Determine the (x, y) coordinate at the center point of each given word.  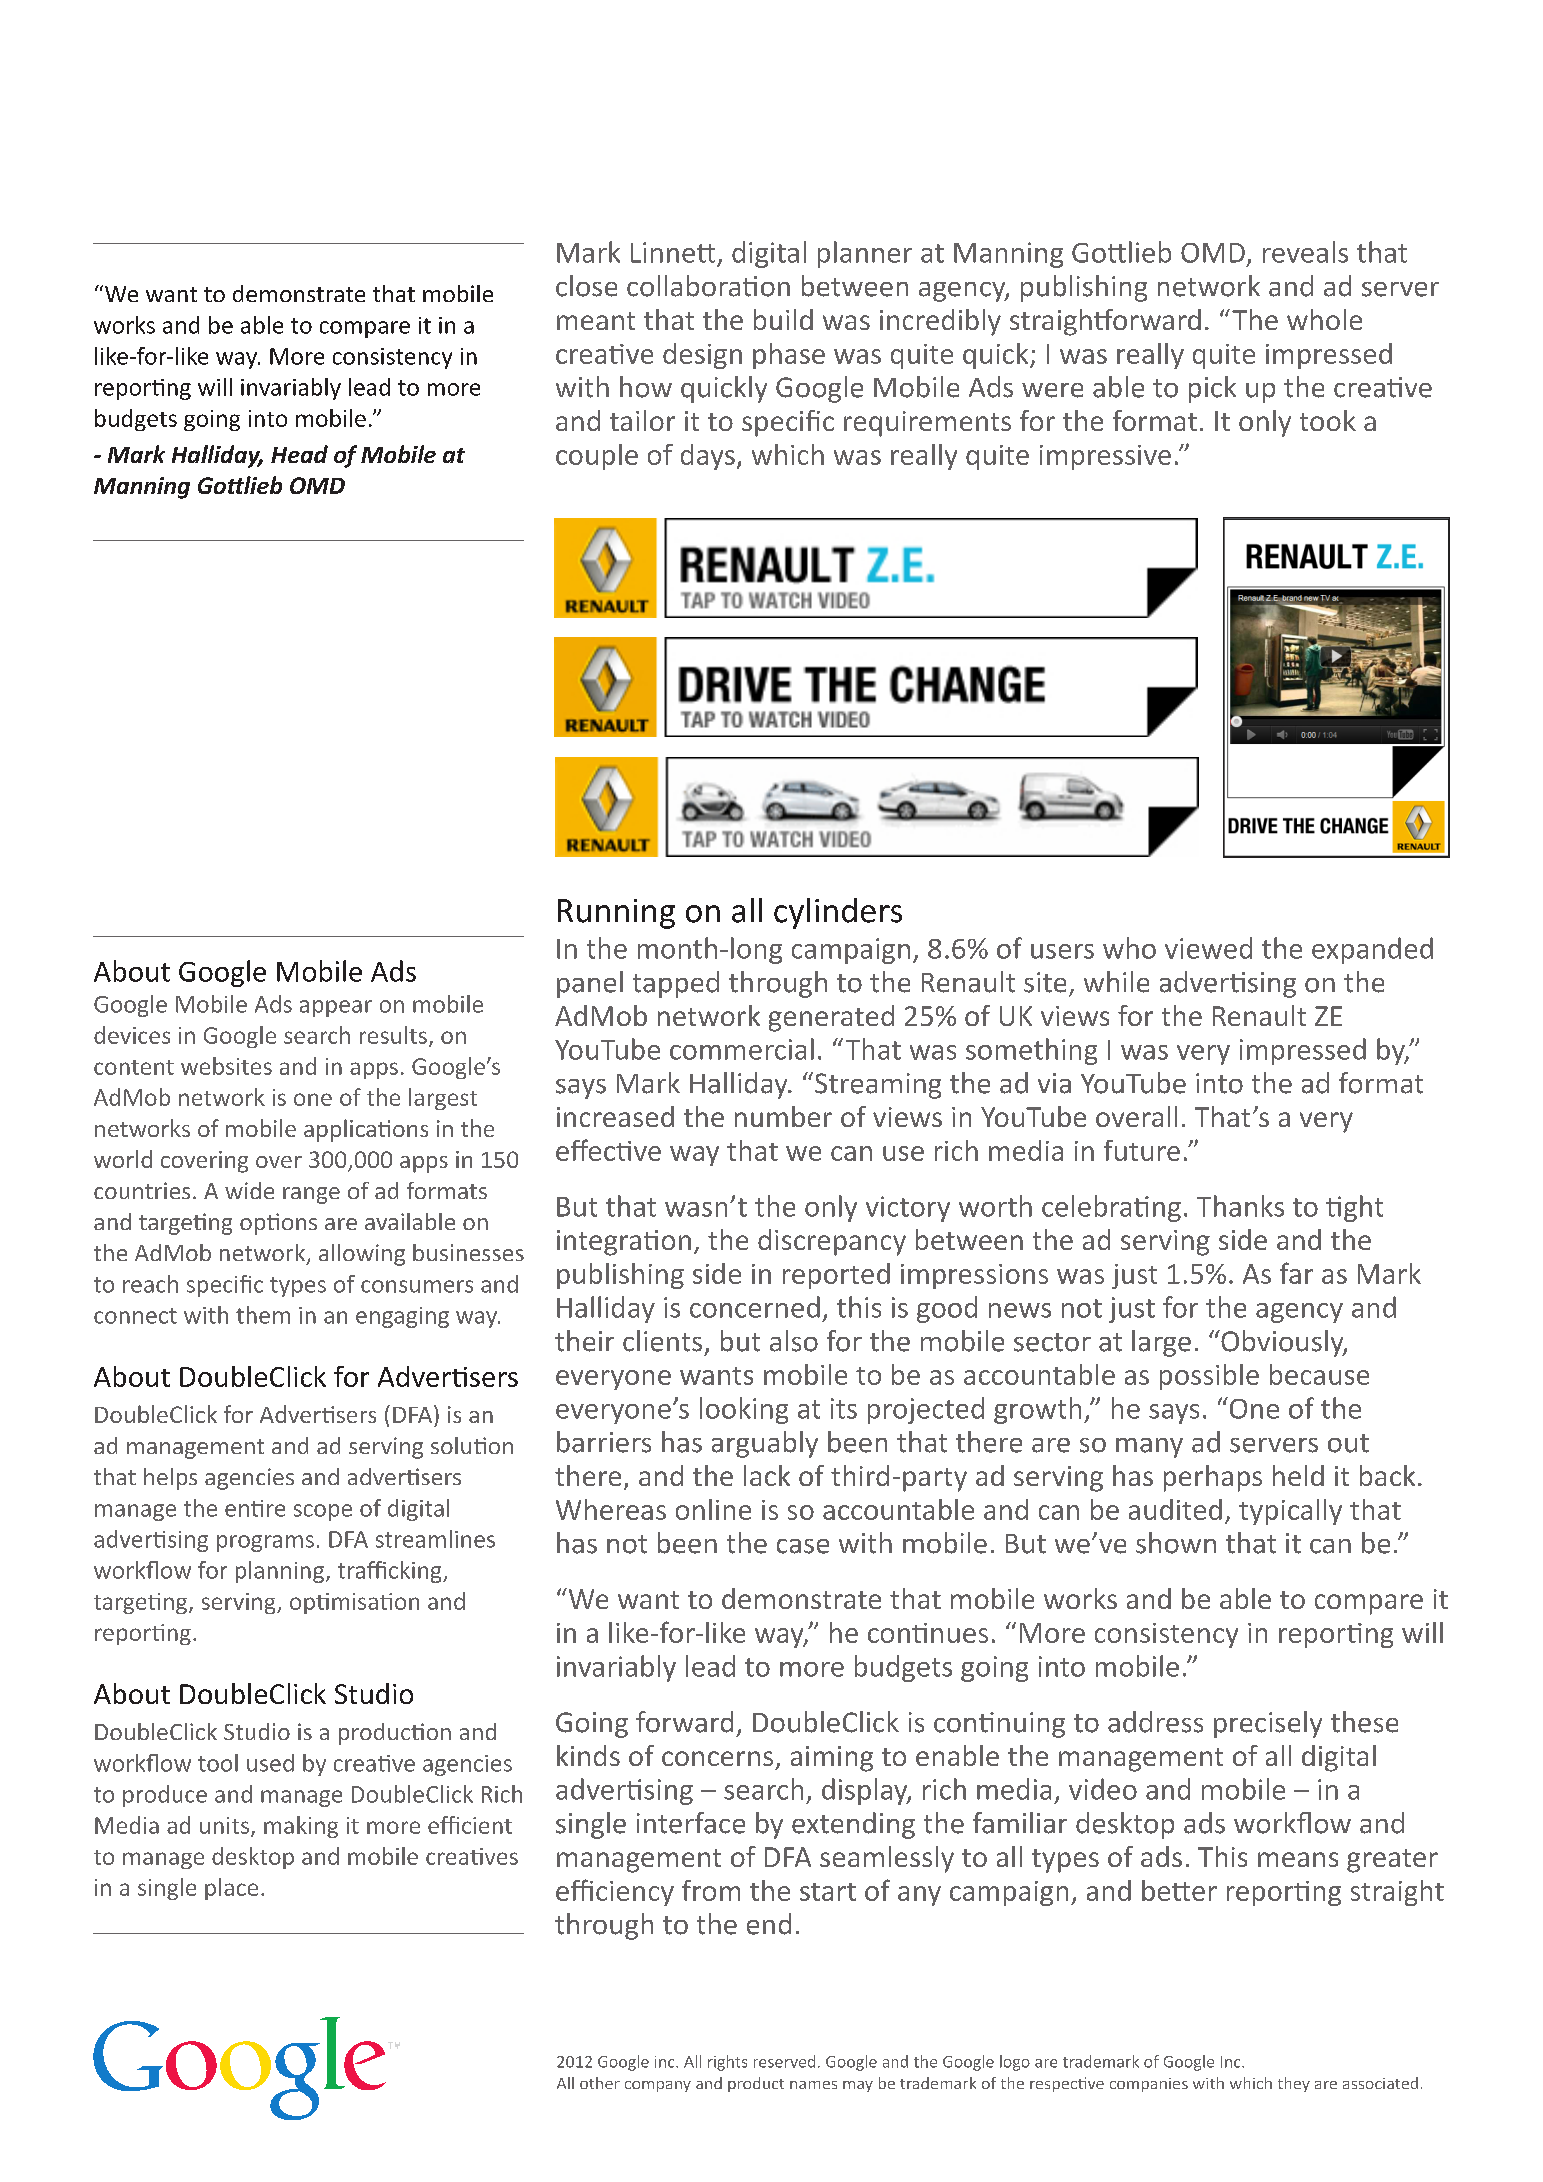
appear (336, 1008)
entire (255, 1508)
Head (299, 454)
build (783, 319)
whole (1324, 319)
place (231, 1889)
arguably (765, 1444)
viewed (1208, 948)
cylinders (838, 913)
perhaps (1213, 1478)
